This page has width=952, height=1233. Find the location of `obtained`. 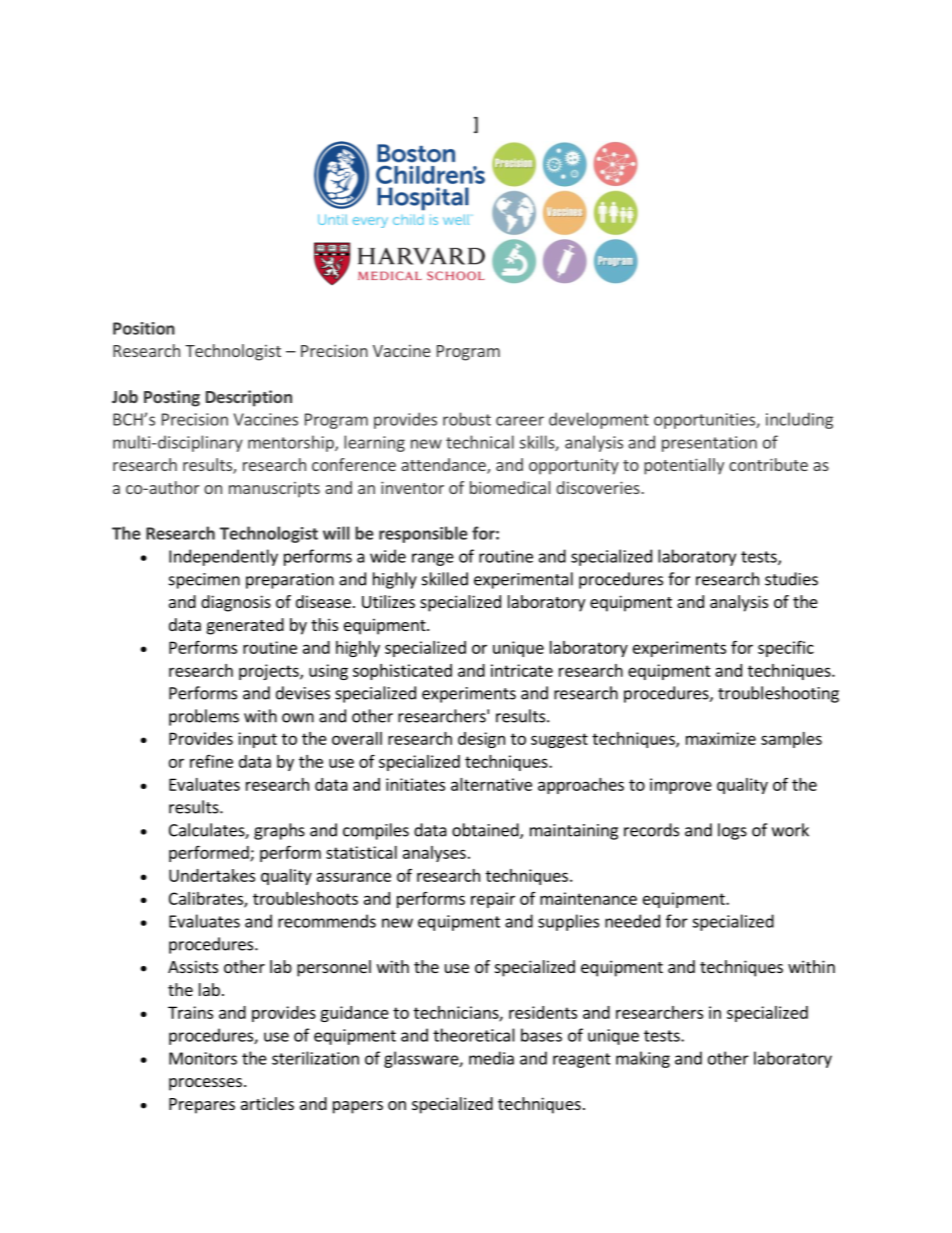

obtained is located at coordinates (486, 831).
